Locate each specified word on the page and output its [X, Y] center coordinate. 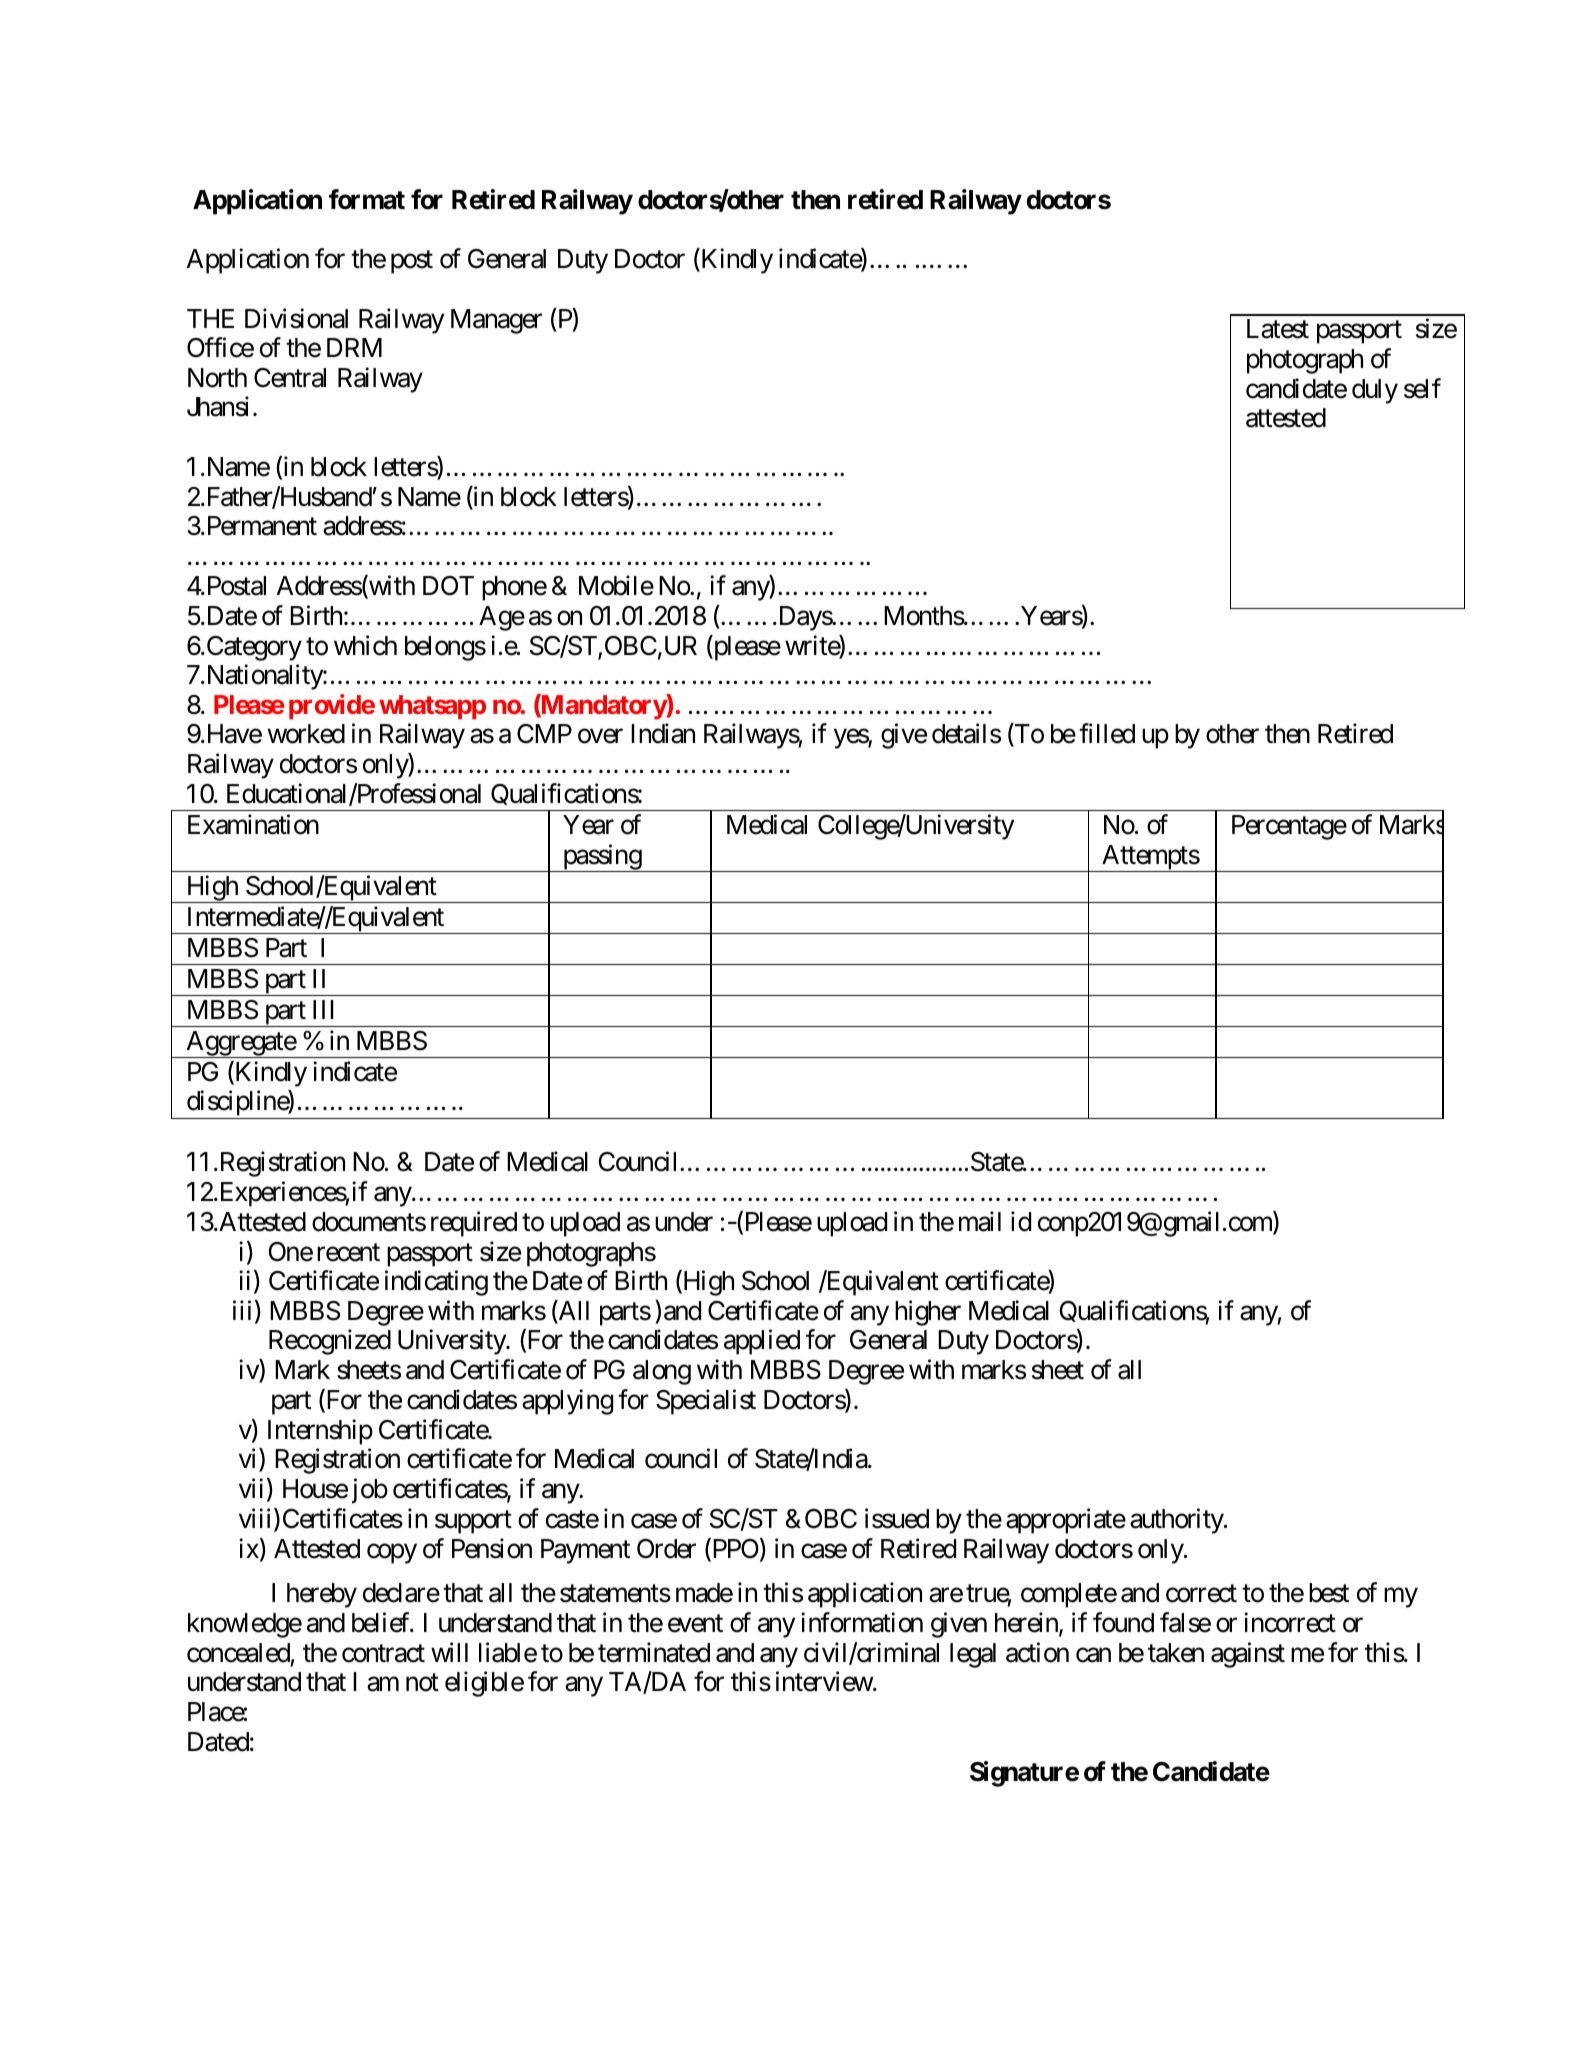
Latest [1278, 329]
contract [383, 1654]
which [365, 645]
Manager [496, 321]
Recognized [330, 1342]
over [600, 736]
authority [1177, 1521]
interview [825, 1681]
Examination [253, 824]
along [662, 1372]
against [1248, 1655]
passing [601, 858]
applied [762, 1342]
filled [1107, 733]
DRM [354, 347]
